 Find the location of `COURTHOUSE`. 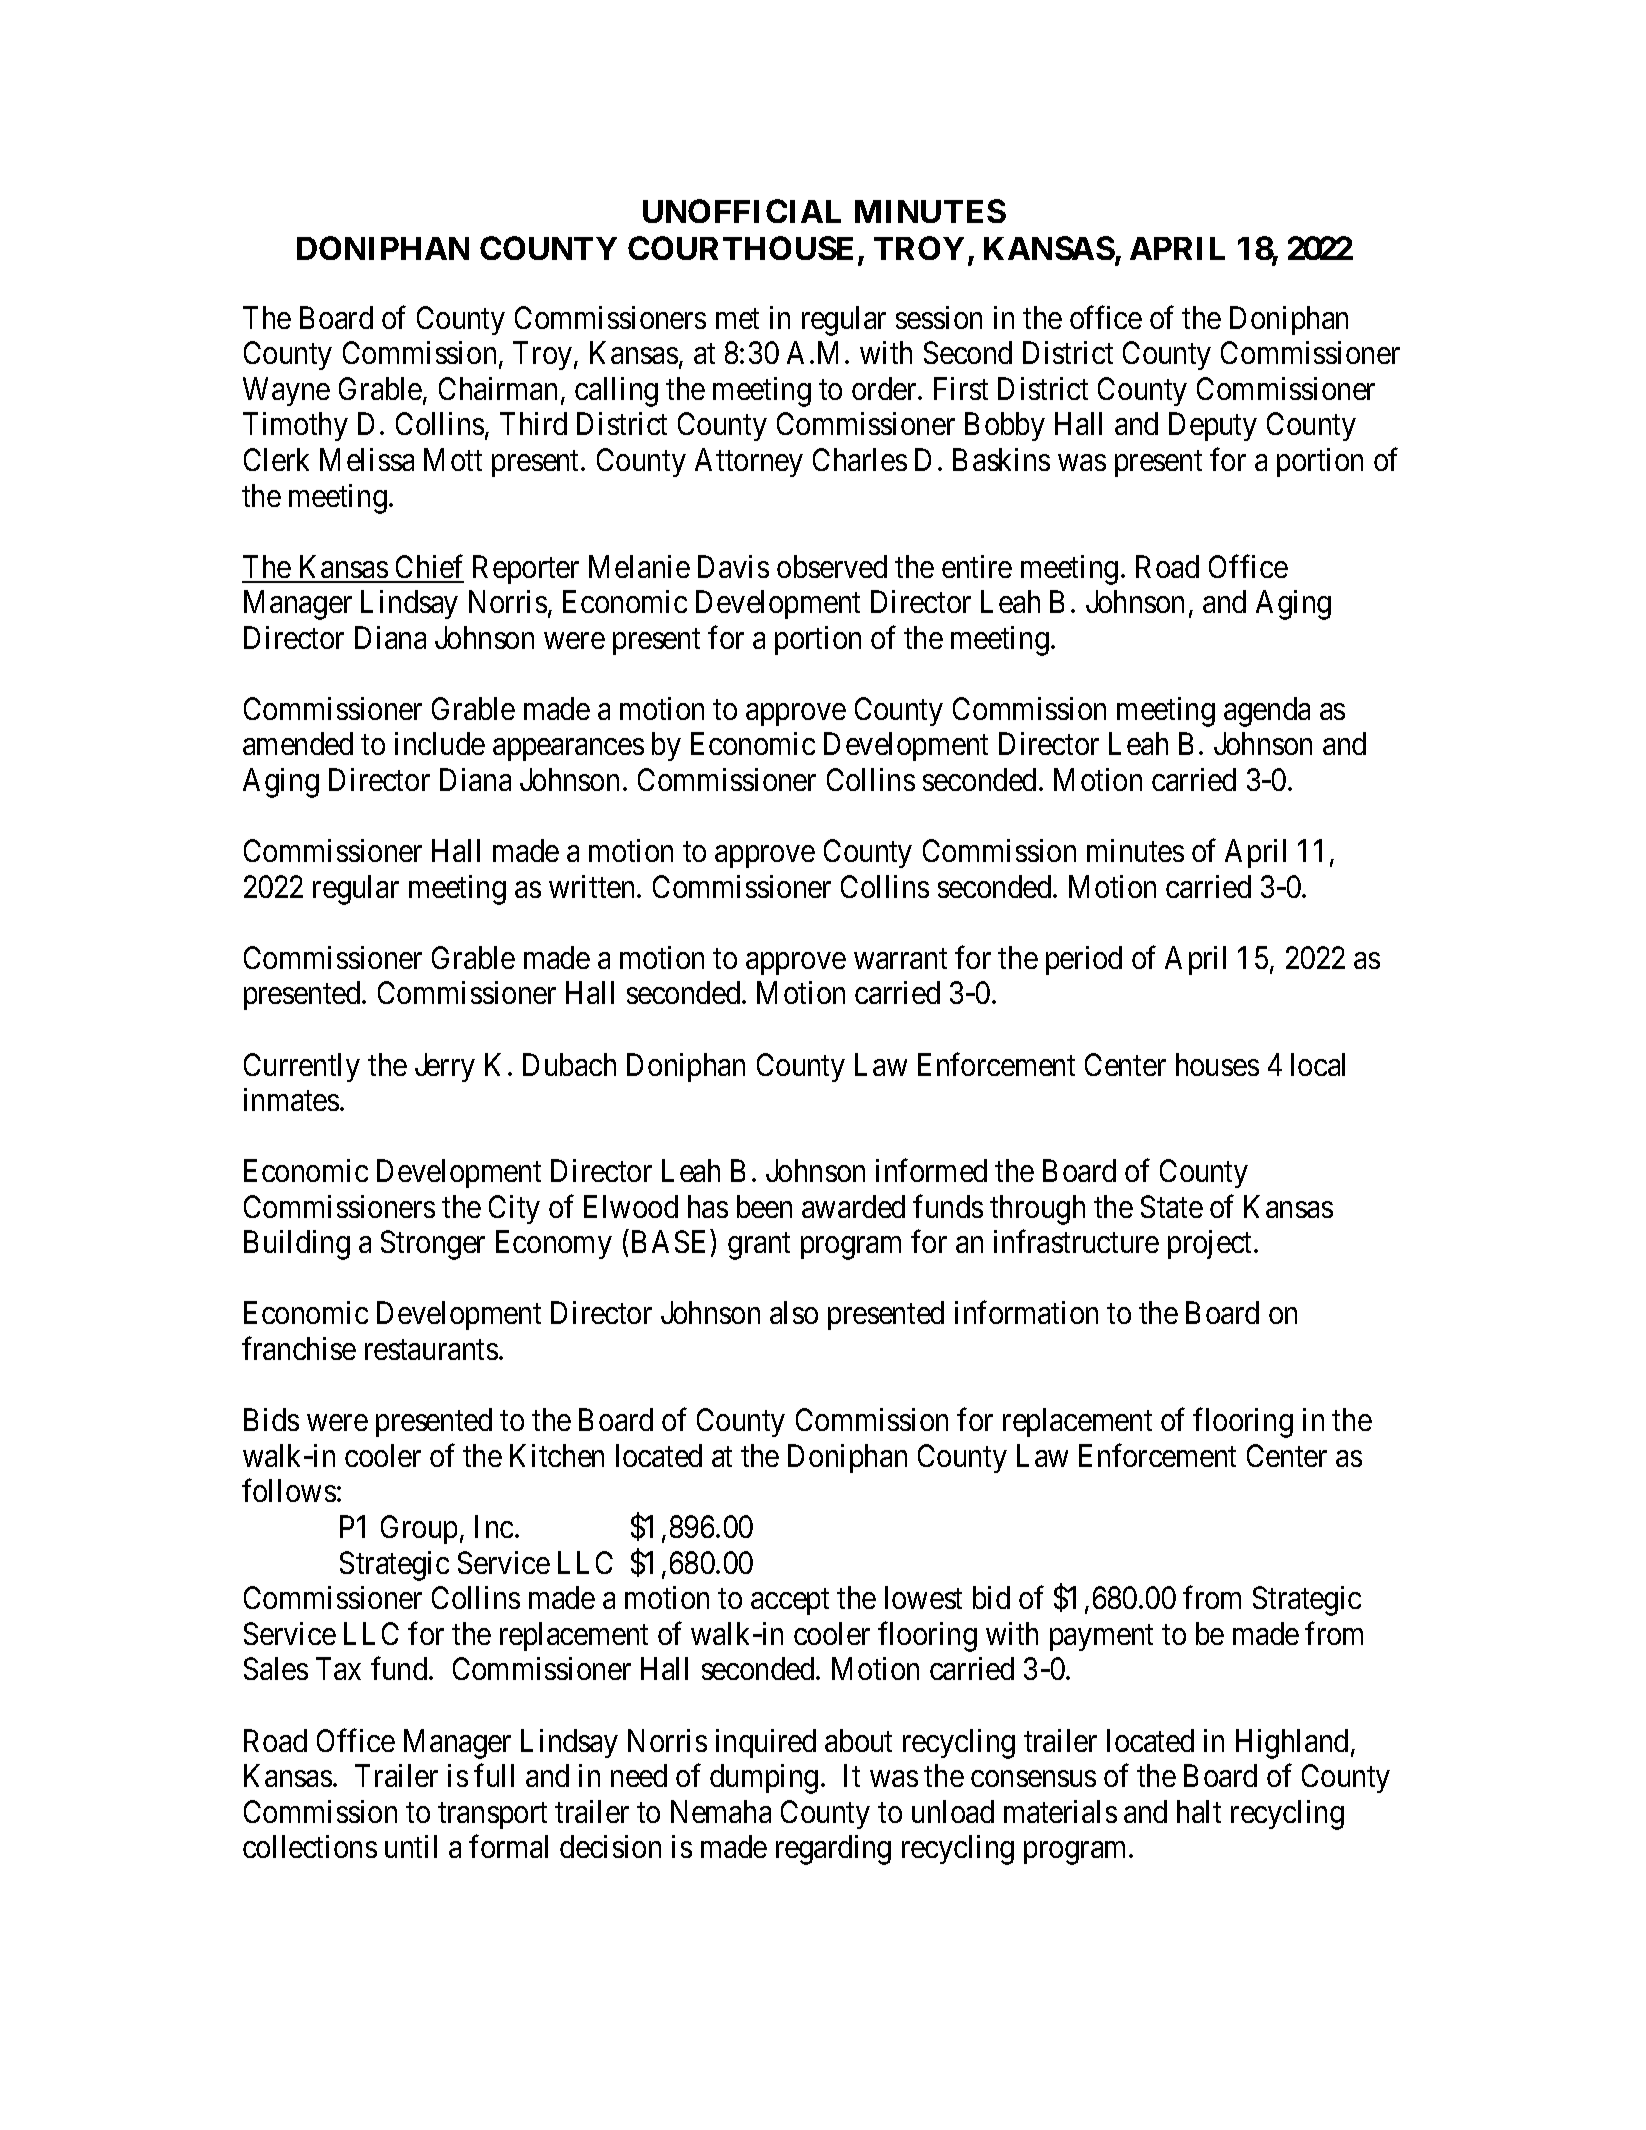

COURTHOUSE is located at coordinates (740, 248).
